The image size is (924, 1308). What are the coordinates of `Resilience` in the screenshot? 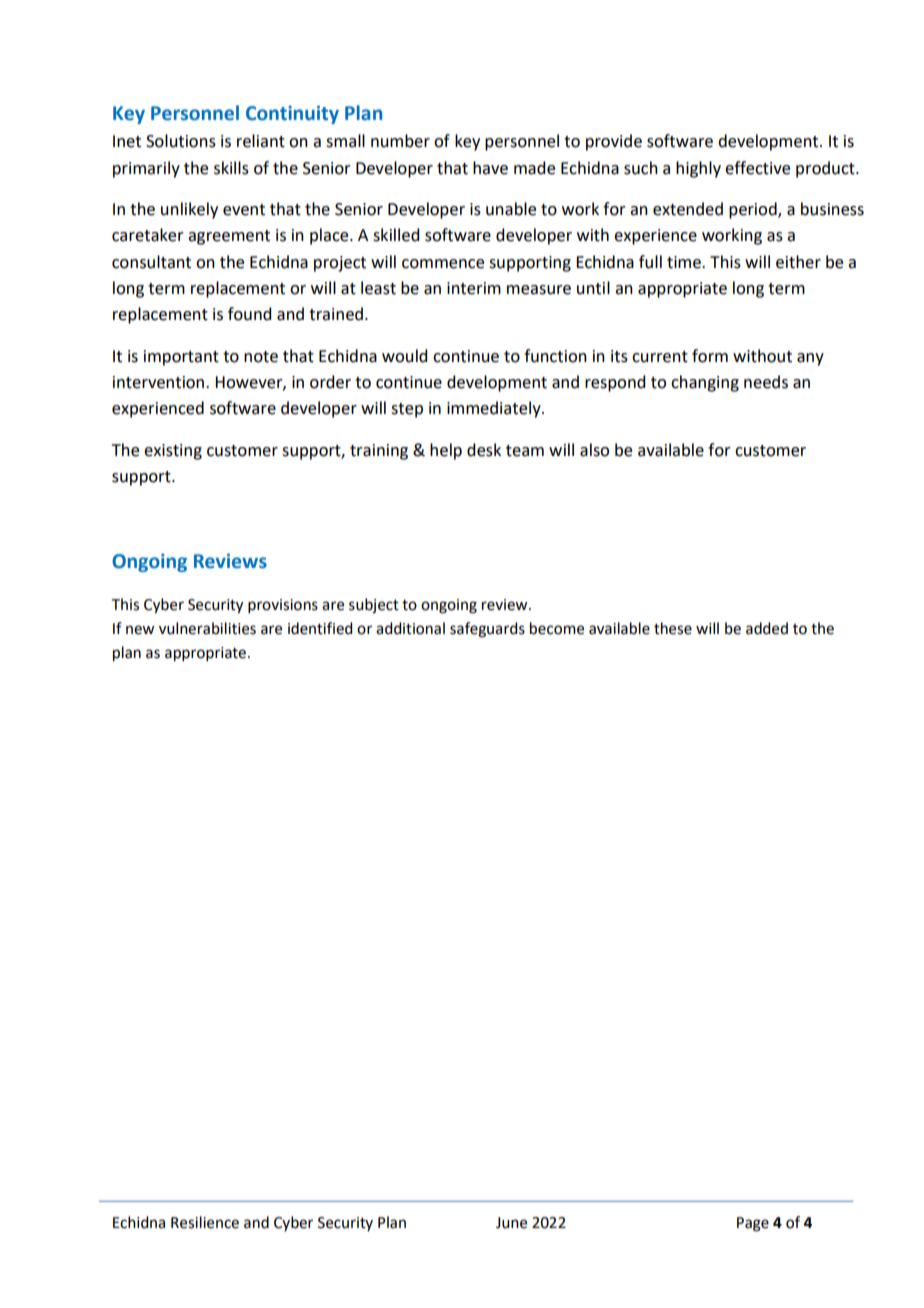 It's located at (205, 1222).
